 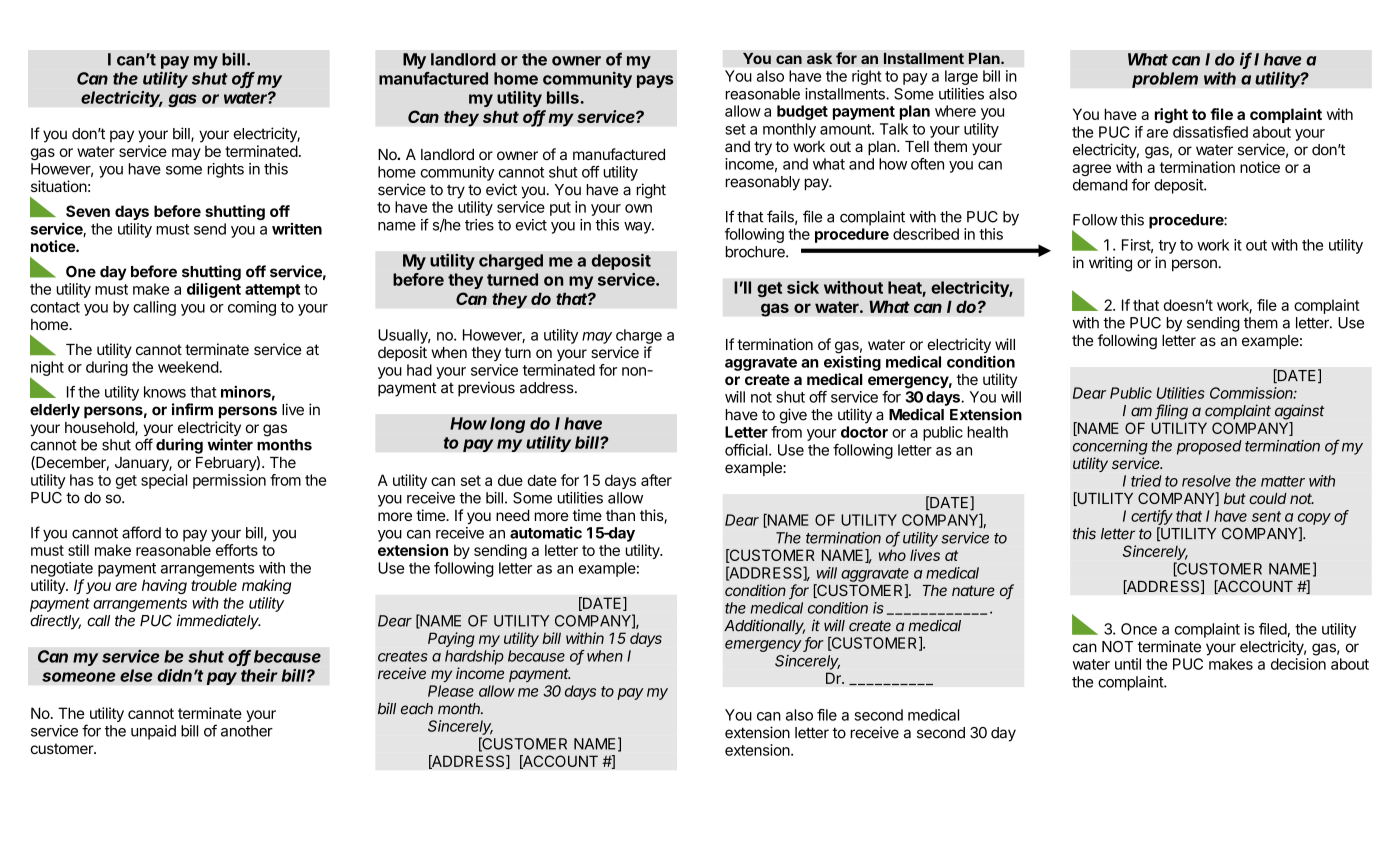 I want to click on sick, so click(x=803, y=287).
